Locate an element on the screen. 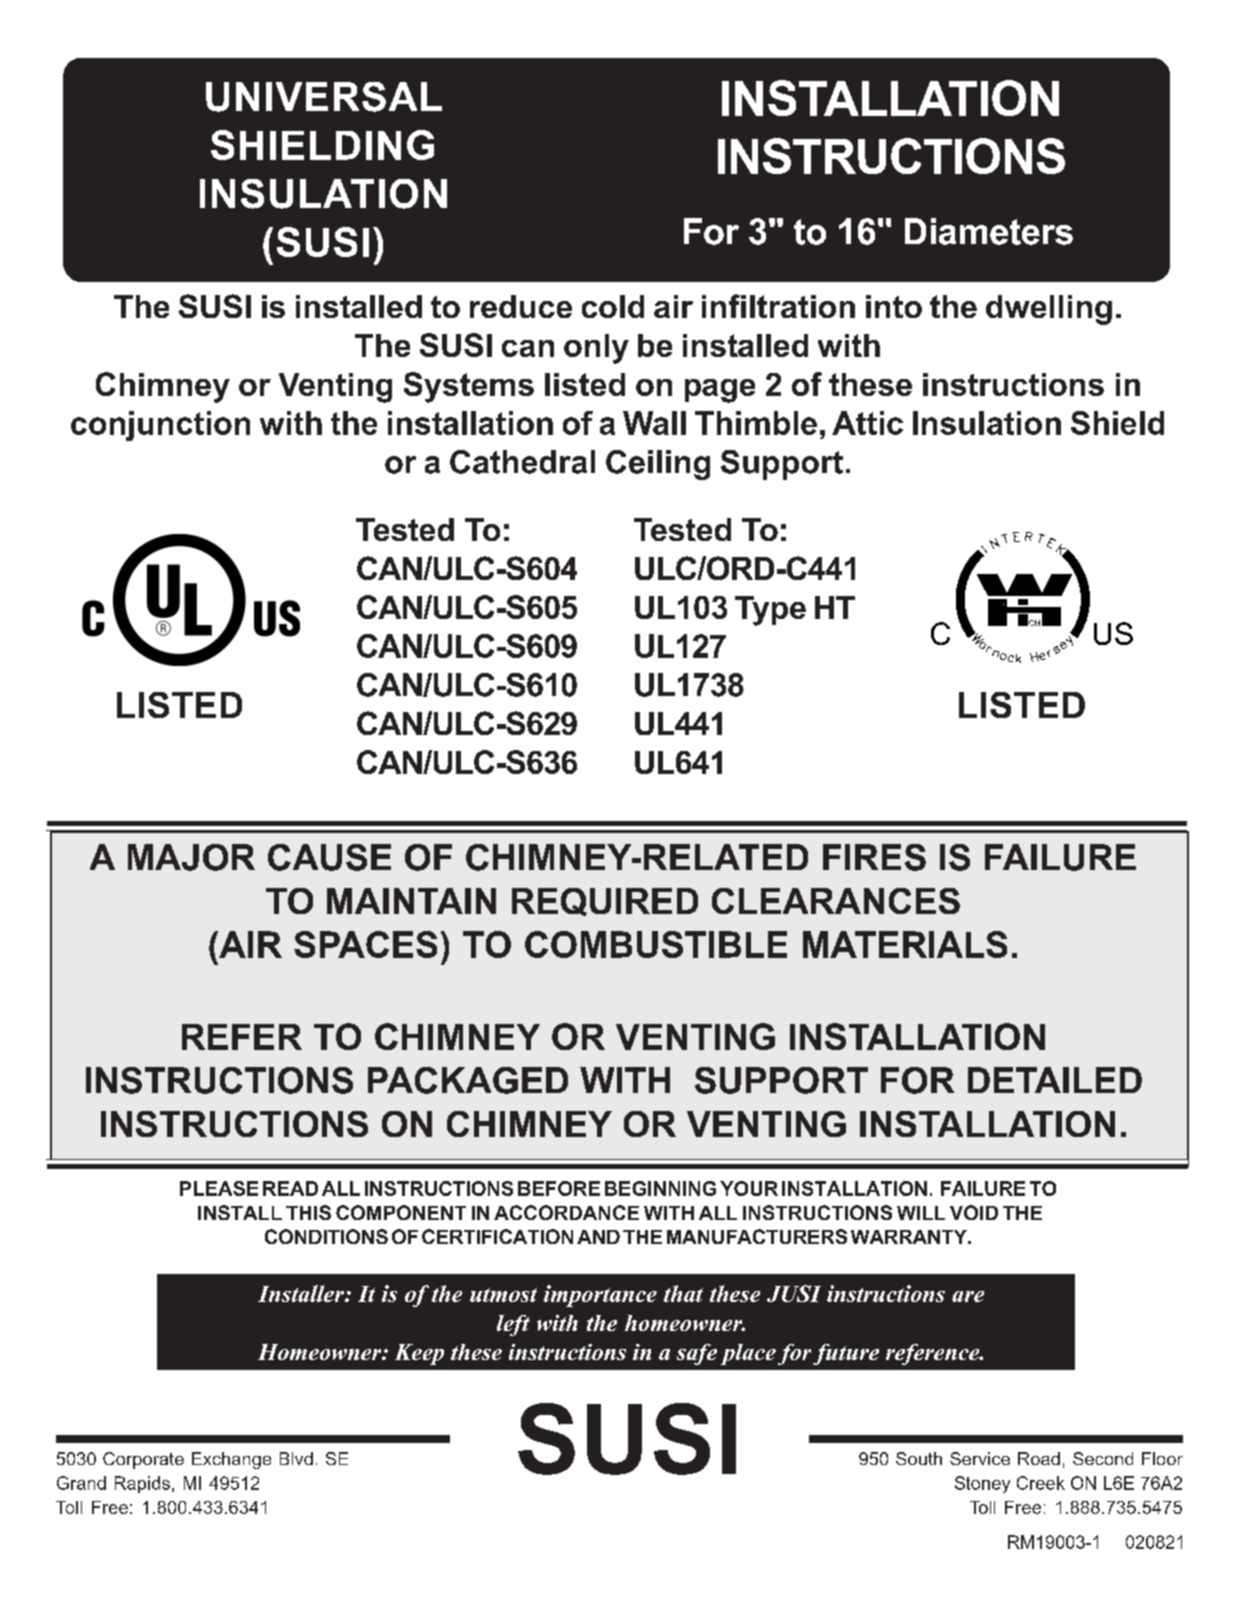  DETAILED is located at coordinates (1055, 1080).
